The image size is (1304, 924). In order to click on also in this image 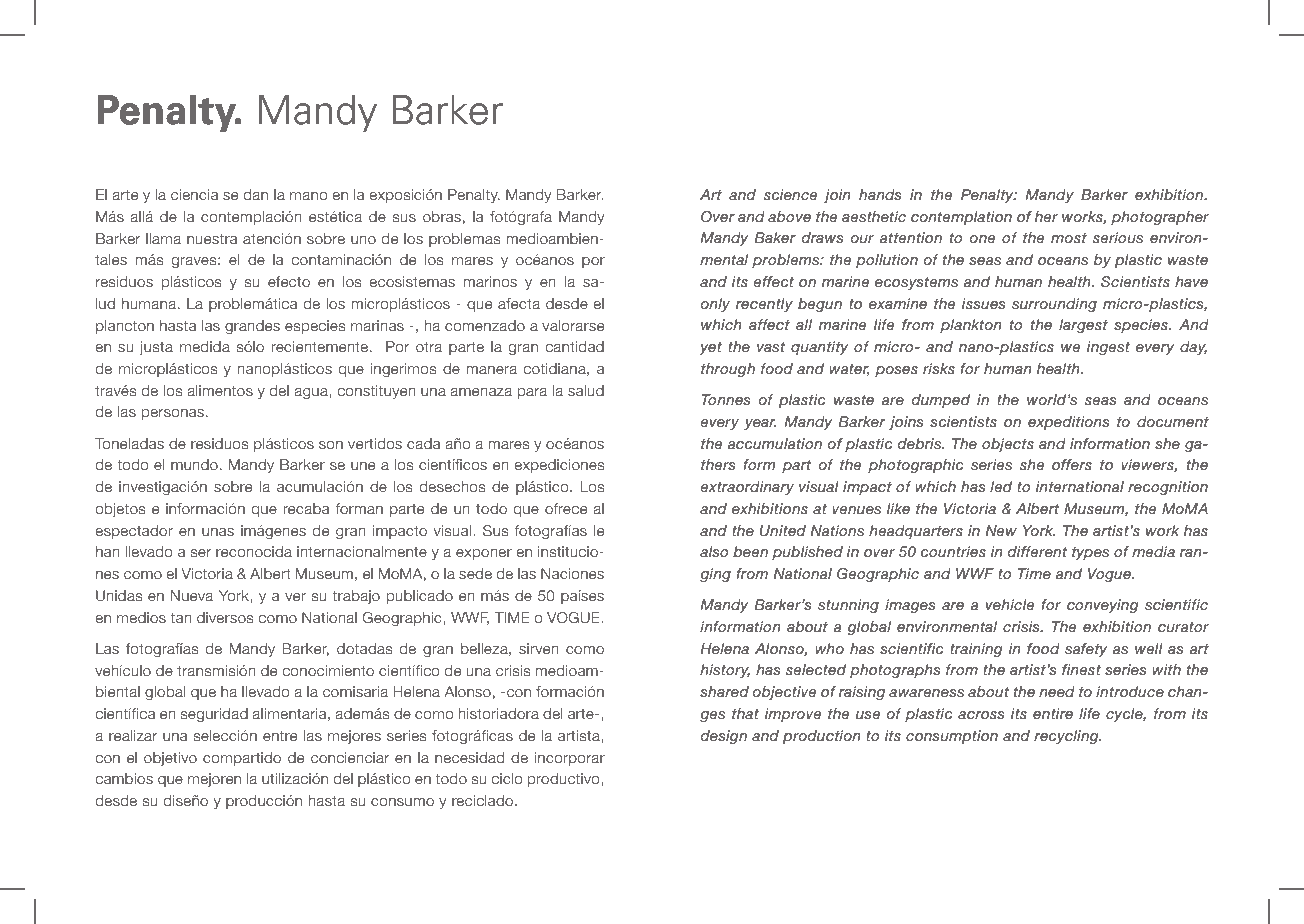, I will do `click(714, 551)`.
